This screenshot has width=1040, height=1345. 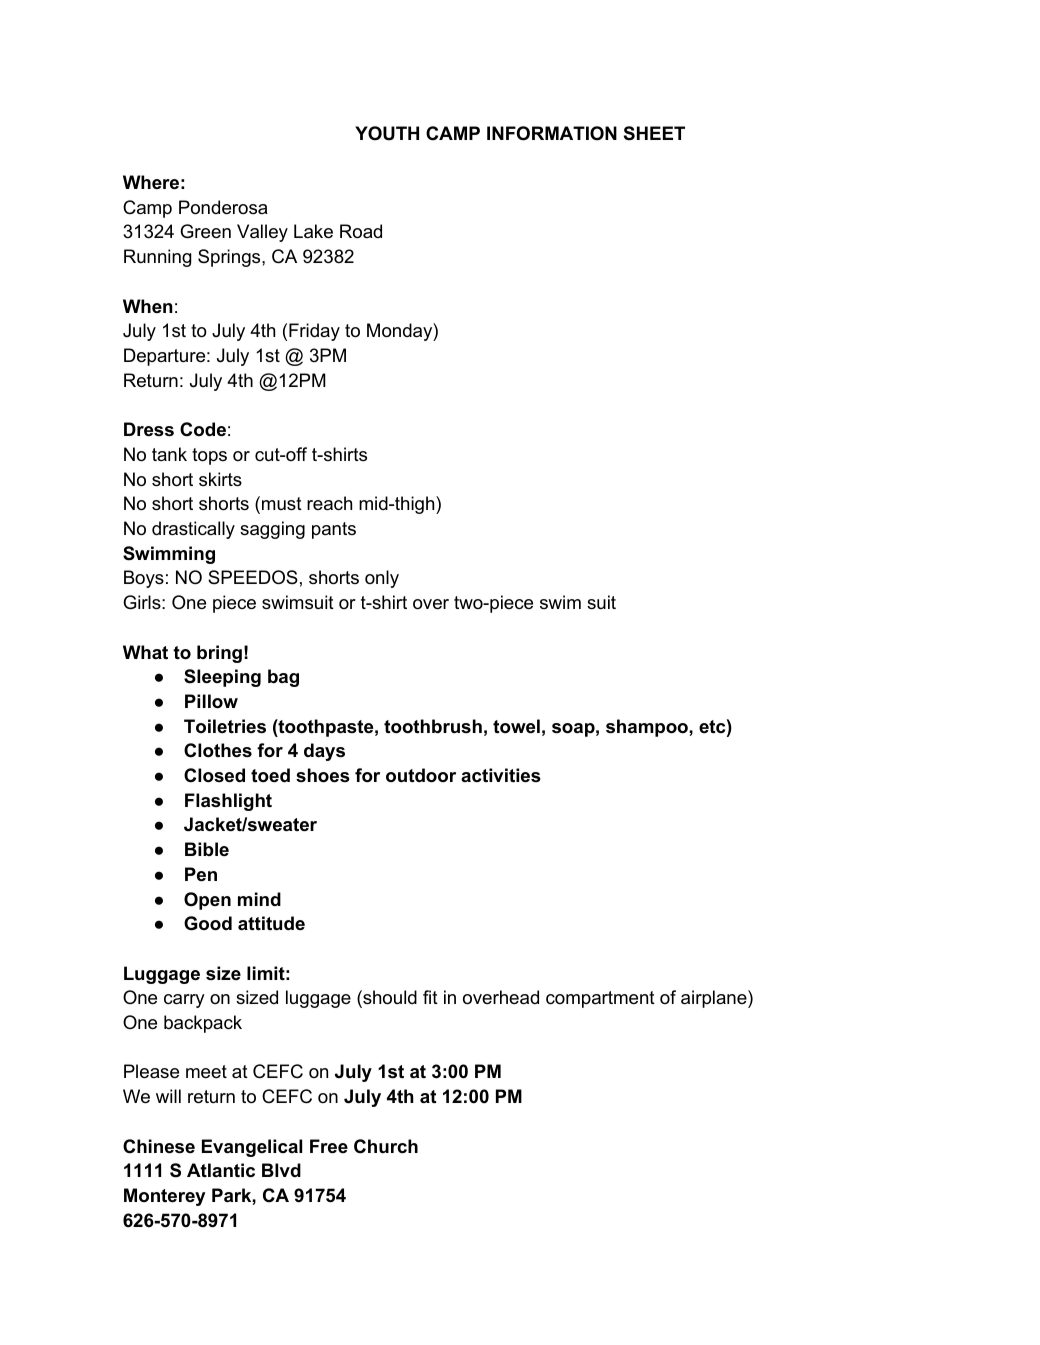 What do you see at coordinates (654, 133) in the screenshot?
I see `SHEET` at bounding box center [654, 133].
